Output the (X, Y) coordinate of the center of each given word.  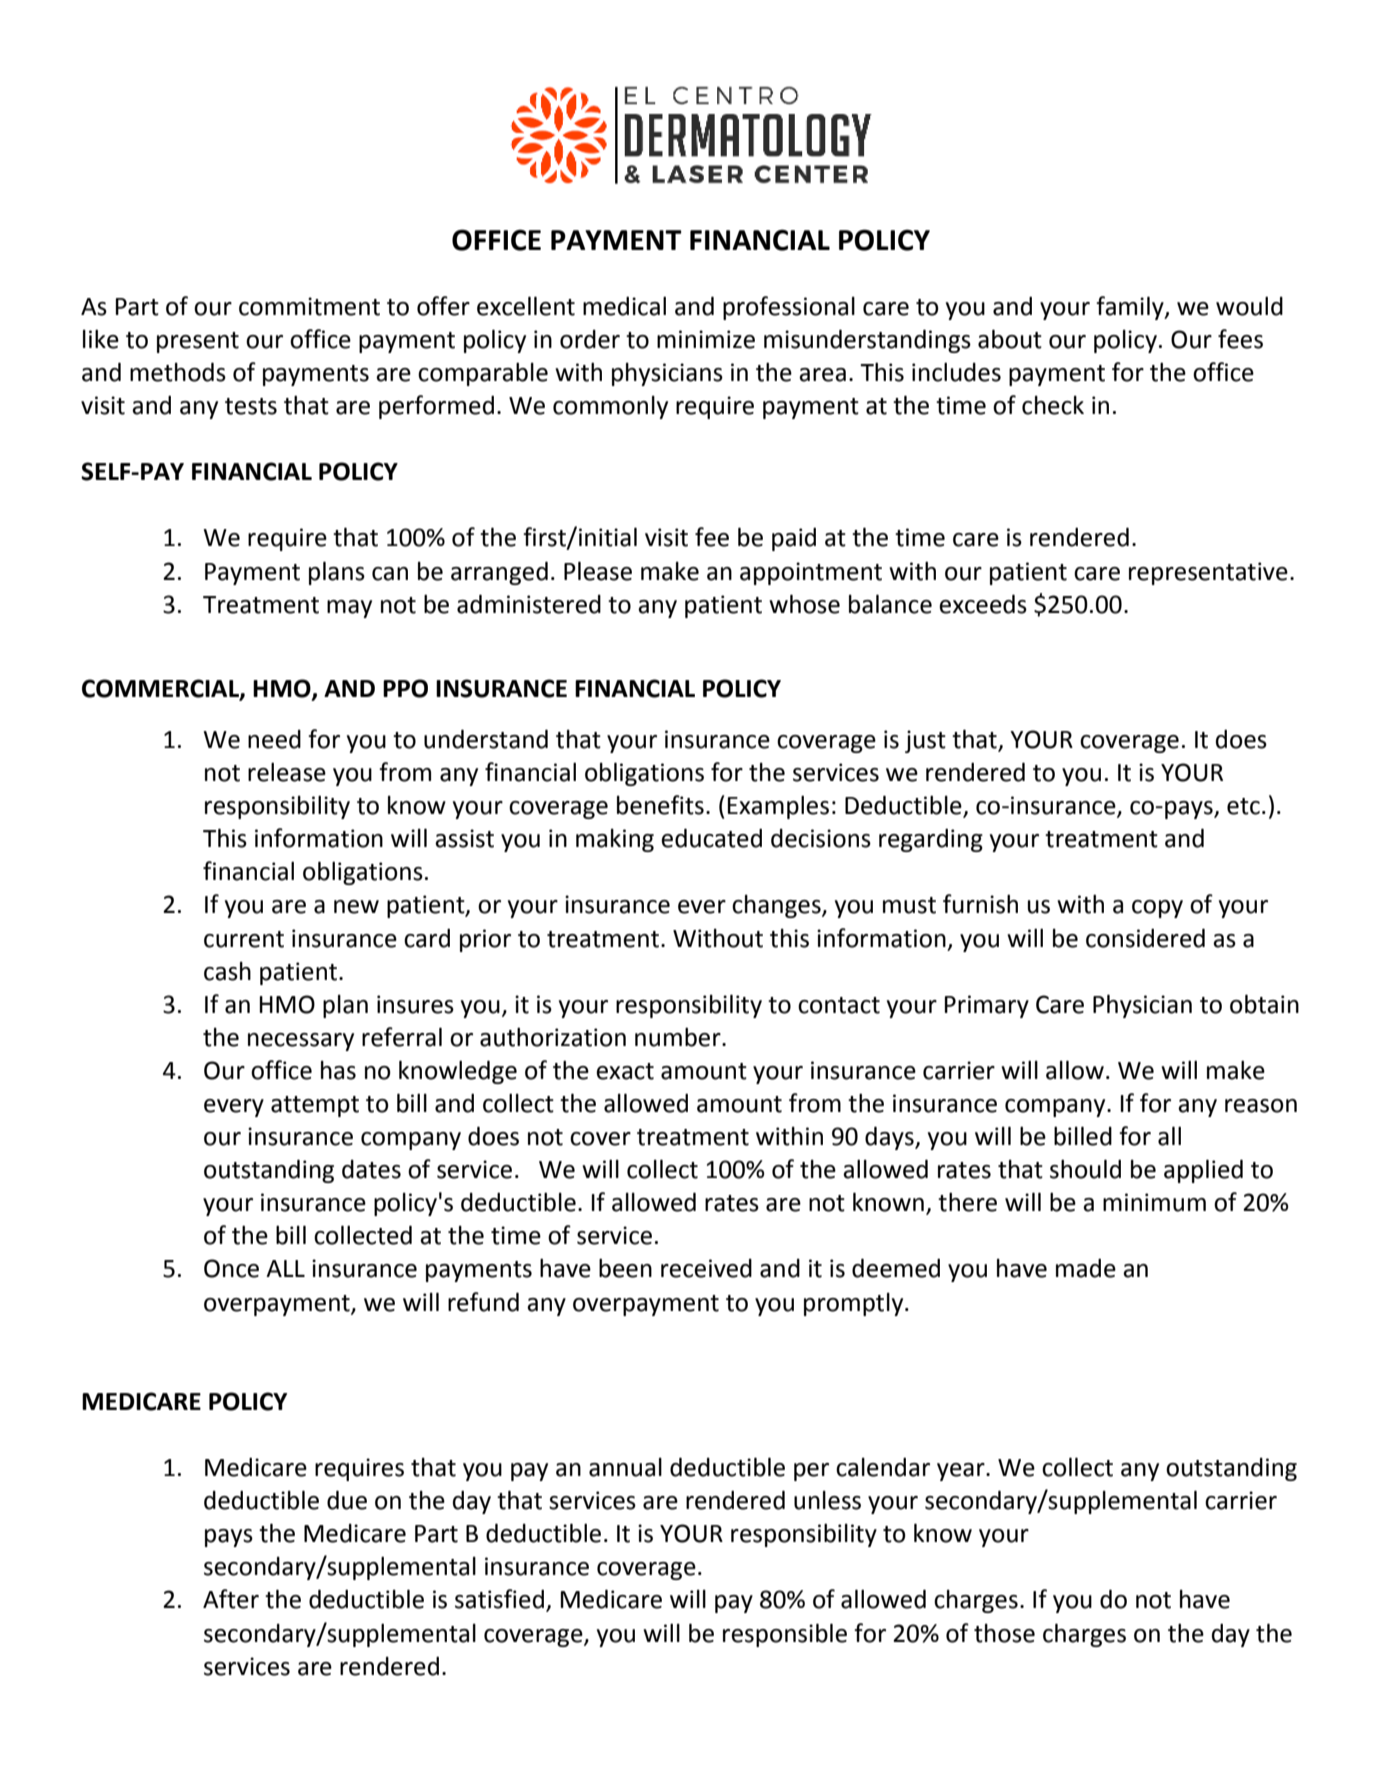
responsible (785, 1635)
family (1131, 308)
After (231, 1599)
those (1004, 1633)
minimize (706, 339)
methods (178, 372)
